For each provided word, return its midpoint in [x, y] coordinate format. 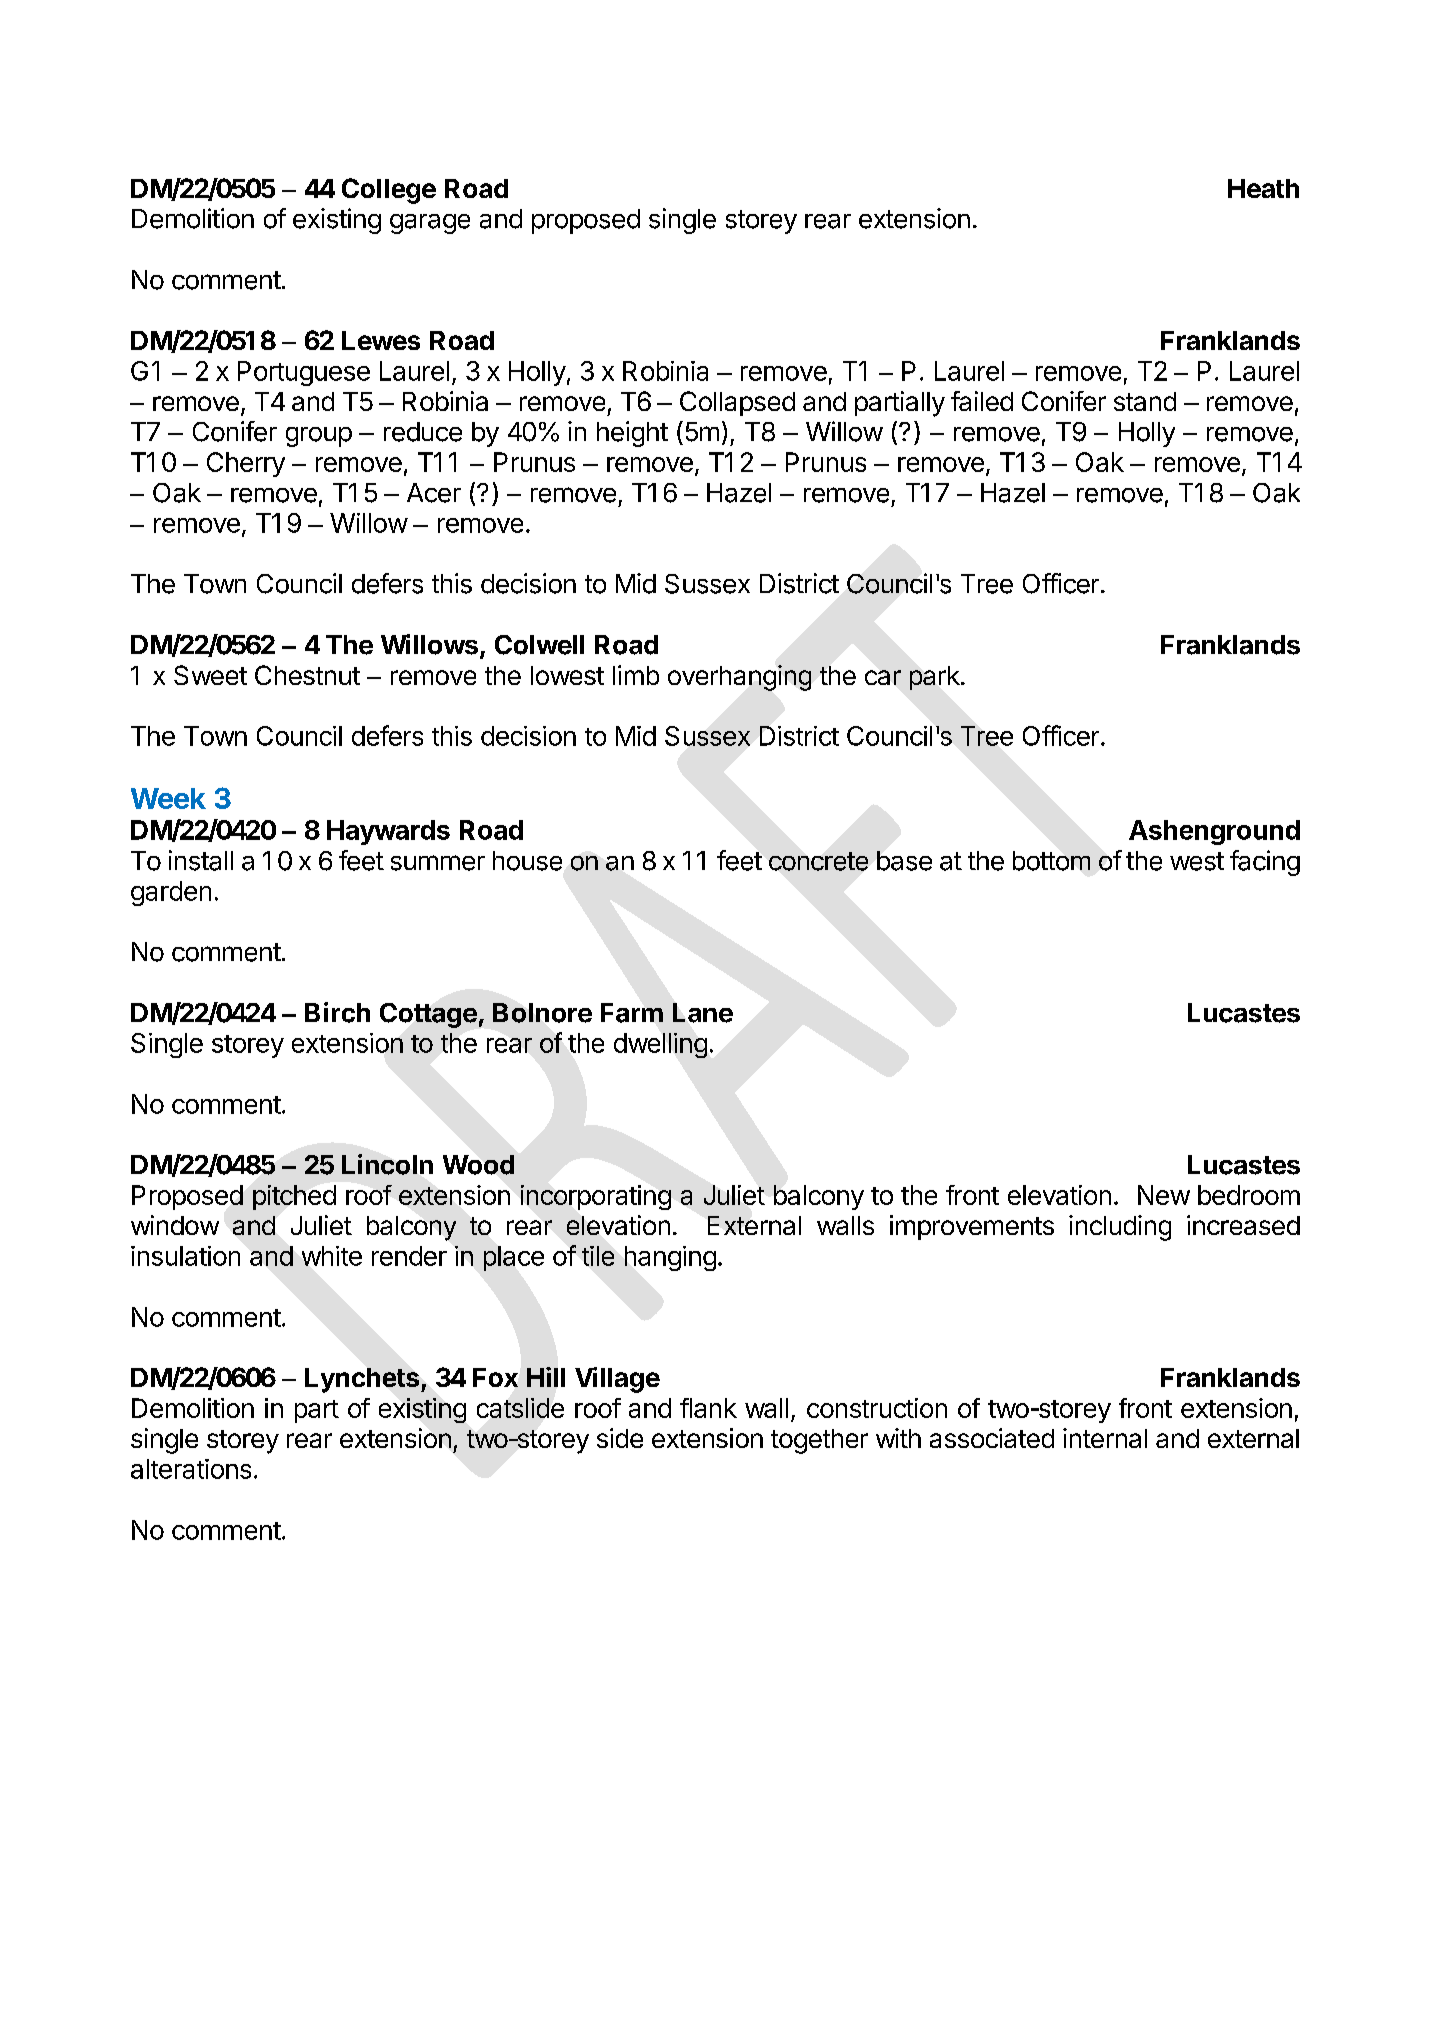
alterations [191, 1469]
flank [708, 1408]
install [201, 860]
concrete [818, 861]
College [389, 191]
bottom [1051, 861]
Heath [1263, 188]
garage [430, 224]
